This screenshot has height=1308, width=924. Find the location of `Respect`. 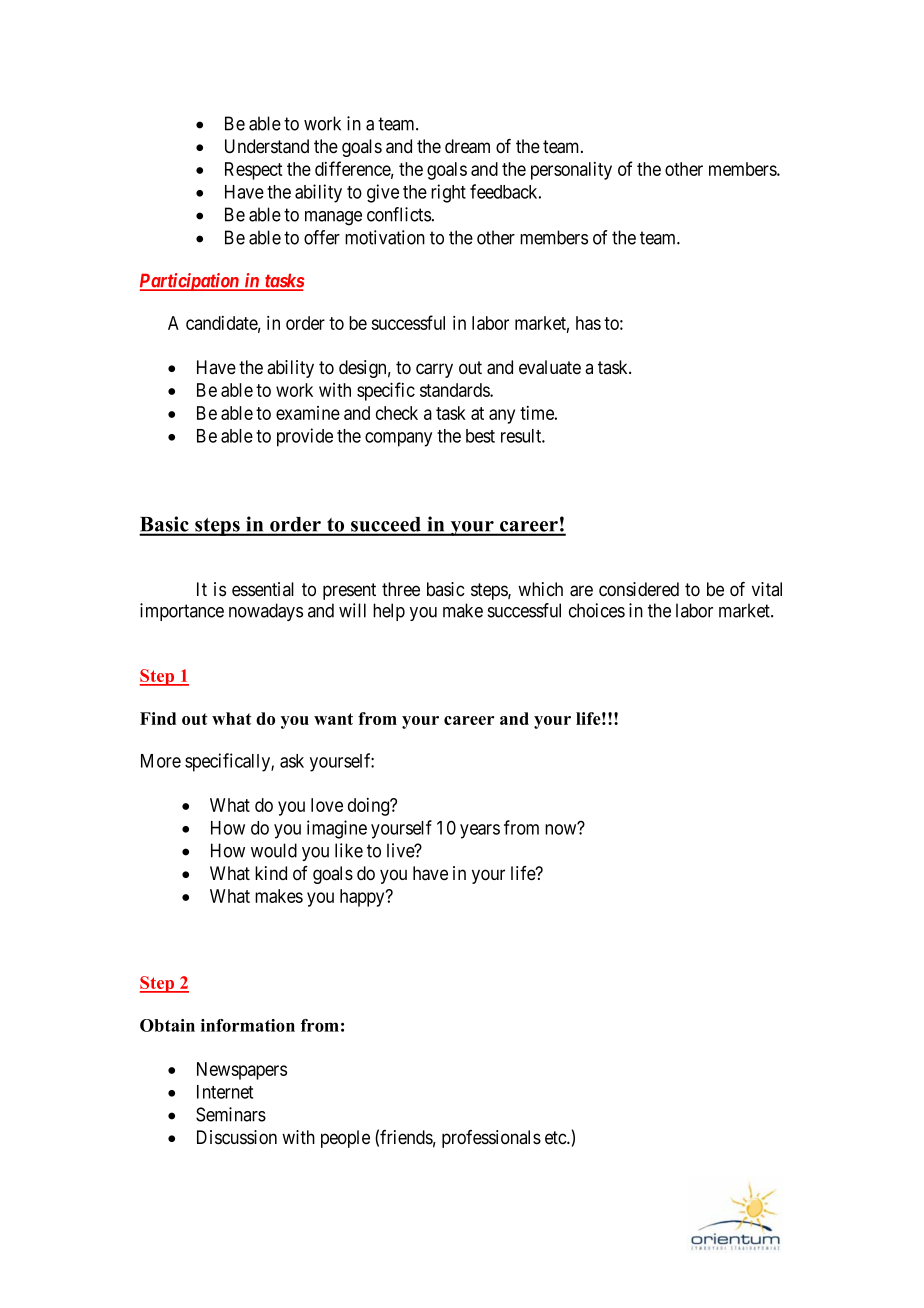

Respect is located at coordinates (254, 171).
